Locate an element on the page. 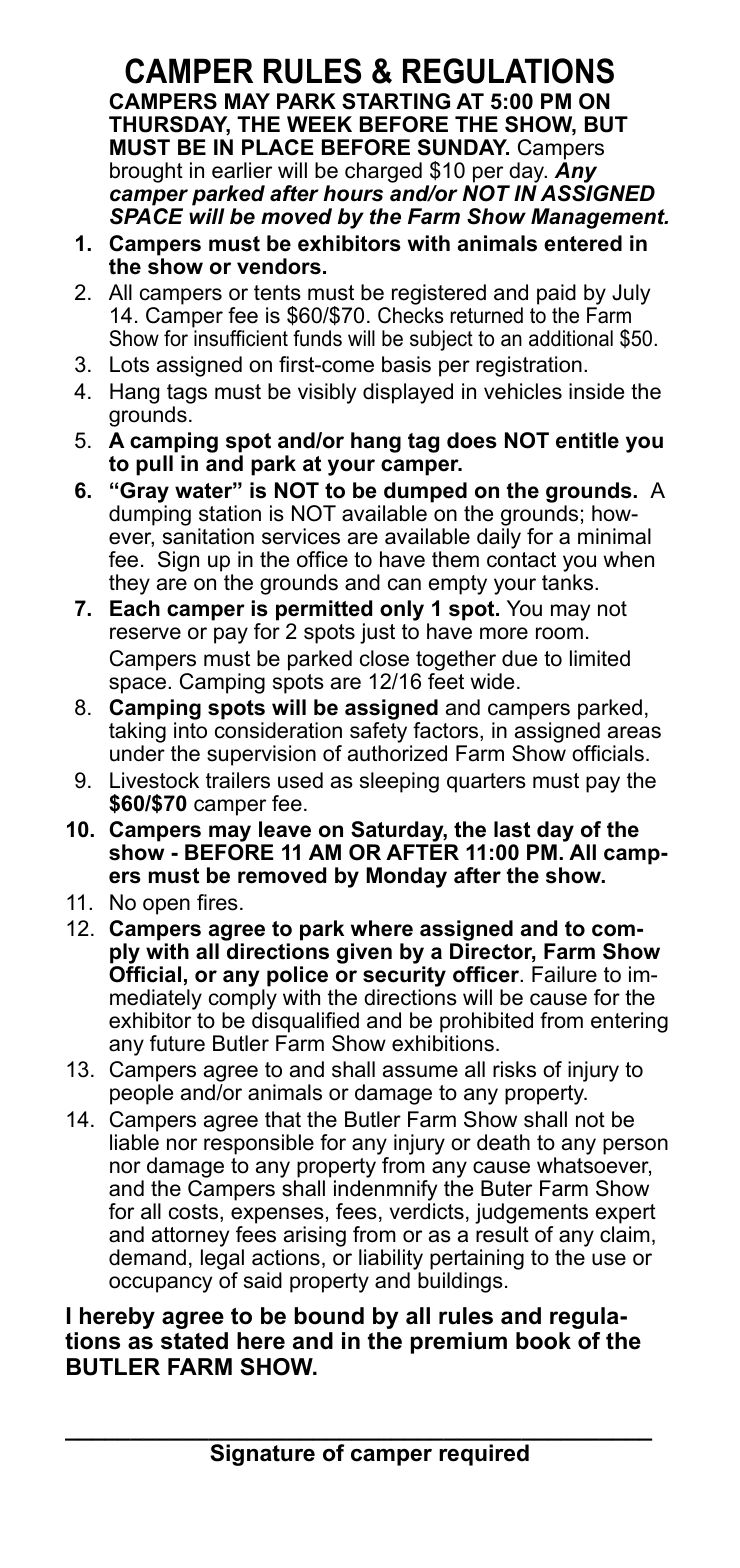 The height and width of the page is (1568, 740). book is located at coordinates (543, 1341).
